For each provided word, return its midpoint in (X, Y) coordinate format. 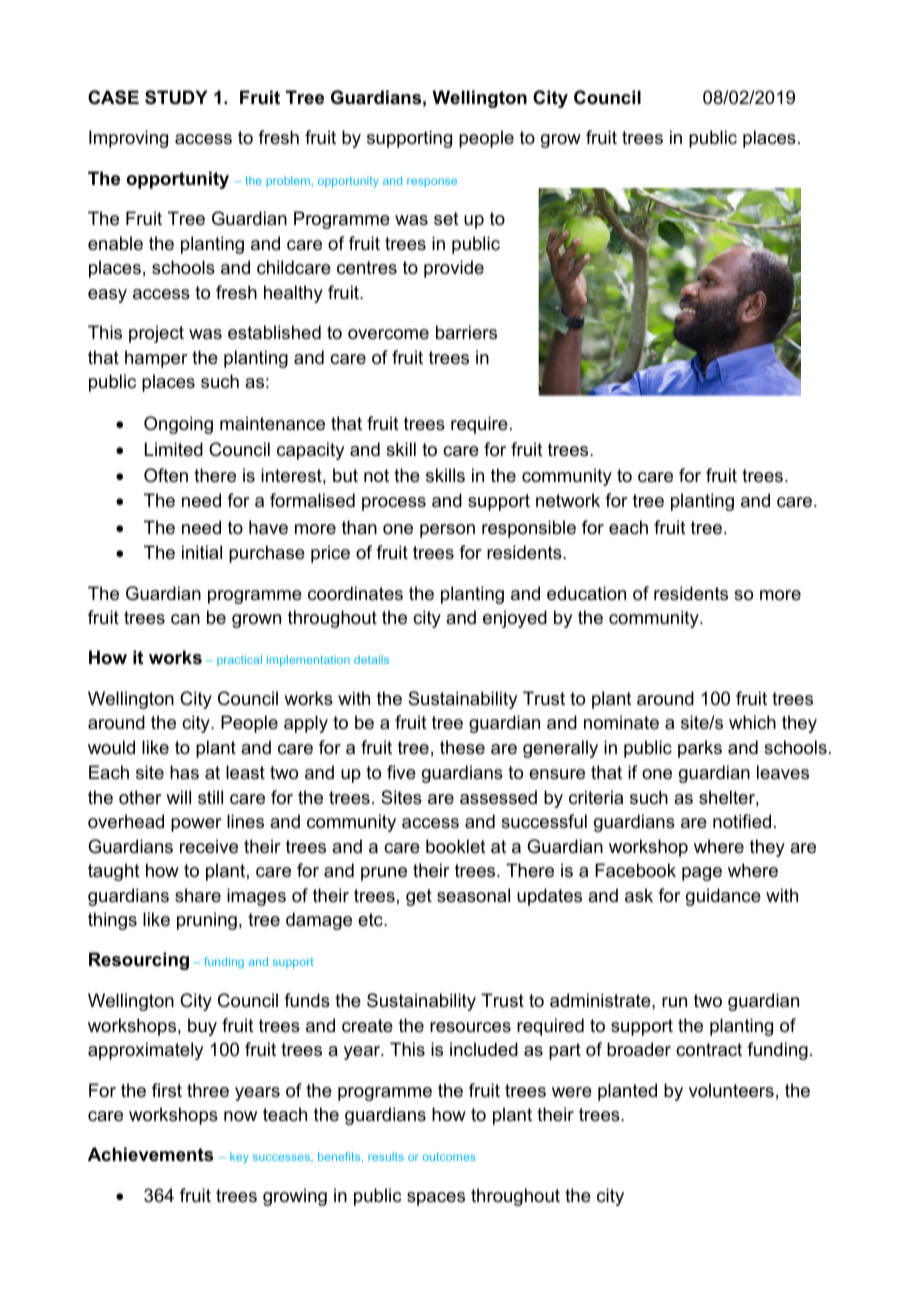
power (196, 825)
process (394, 504)
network (568, 500)
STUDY (176, 97)
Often (166, 475)
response (432, 182)
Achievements (150, 1154)
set (446, 218)
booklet (456, 846)
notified (742, 821)
